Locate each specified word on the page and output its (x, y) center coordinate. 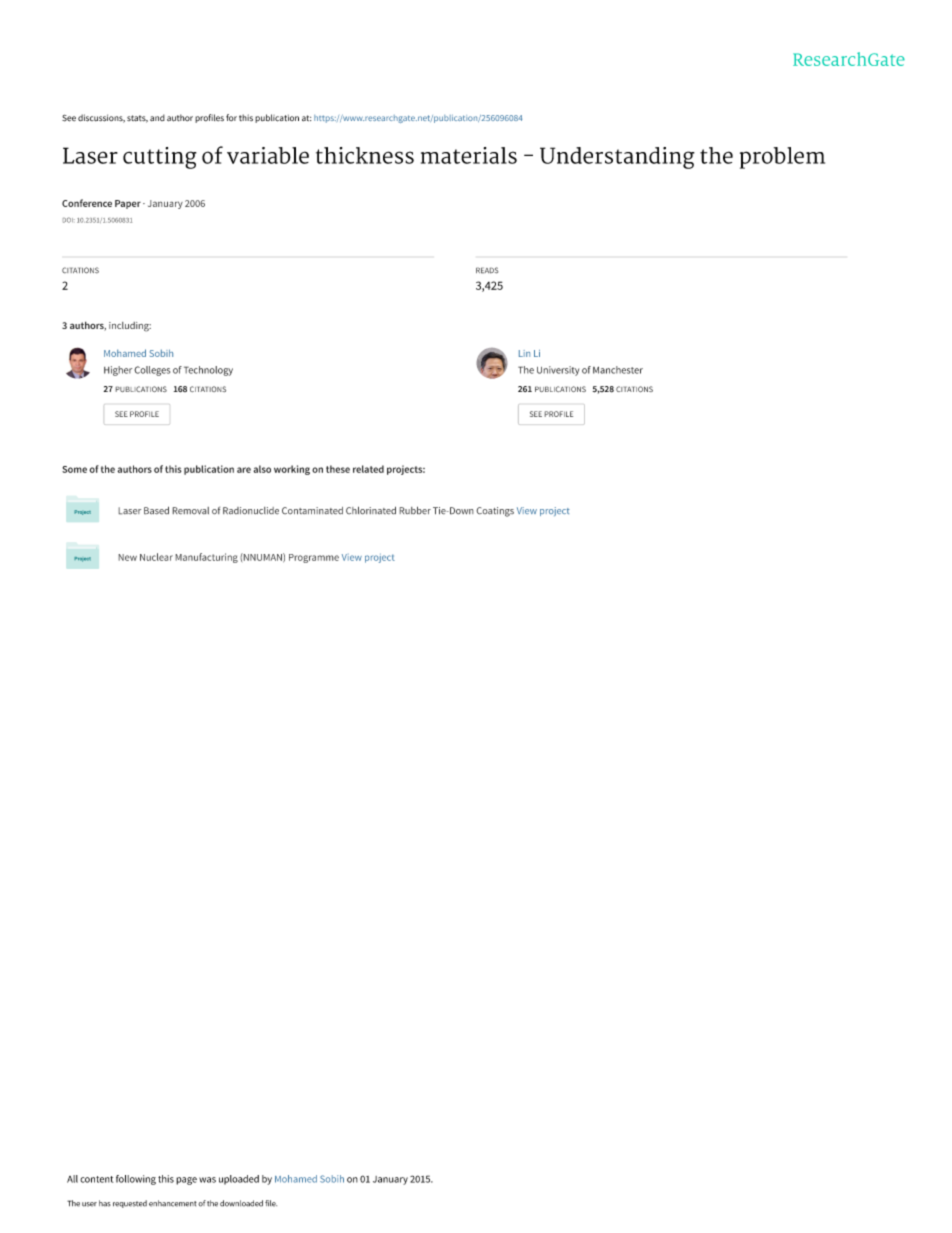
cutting (160, 158)
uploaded (239, 1180)
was (207, 1180)
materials (469, 155)
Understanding (617, 158)
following (136, 1180)
